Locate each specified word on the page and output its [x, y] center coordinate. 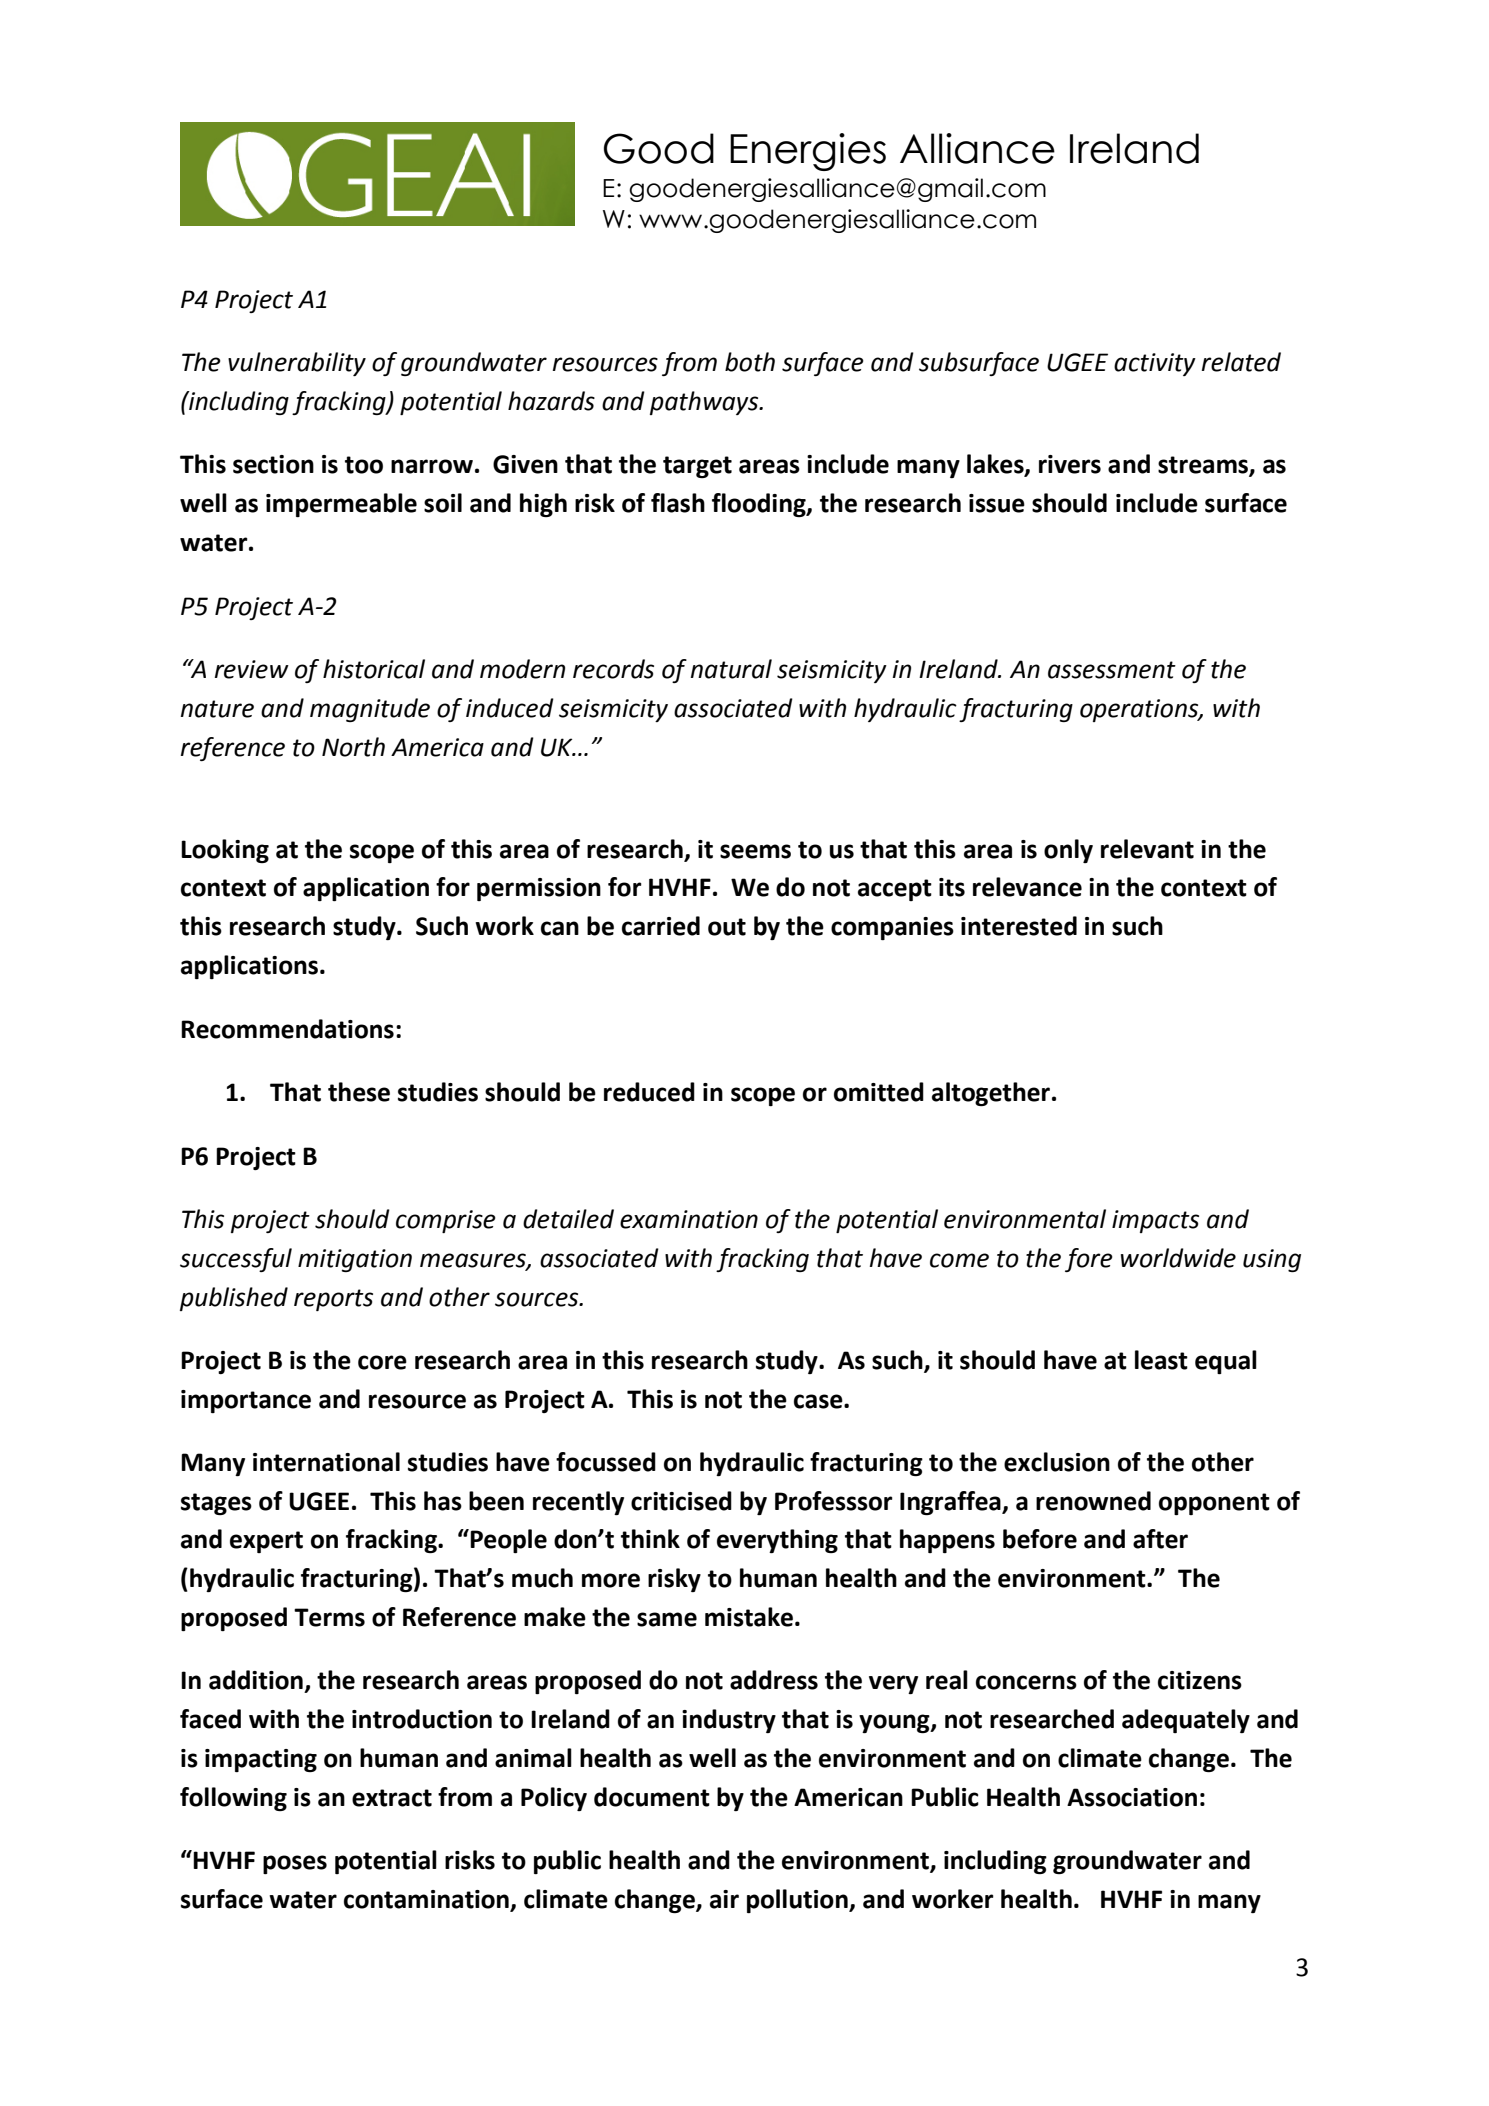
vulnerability [297, 364]
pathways [705, 403]
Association [1132, 1797]
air [724, 1899]
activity [1155, 364]
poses [295, 1864]
